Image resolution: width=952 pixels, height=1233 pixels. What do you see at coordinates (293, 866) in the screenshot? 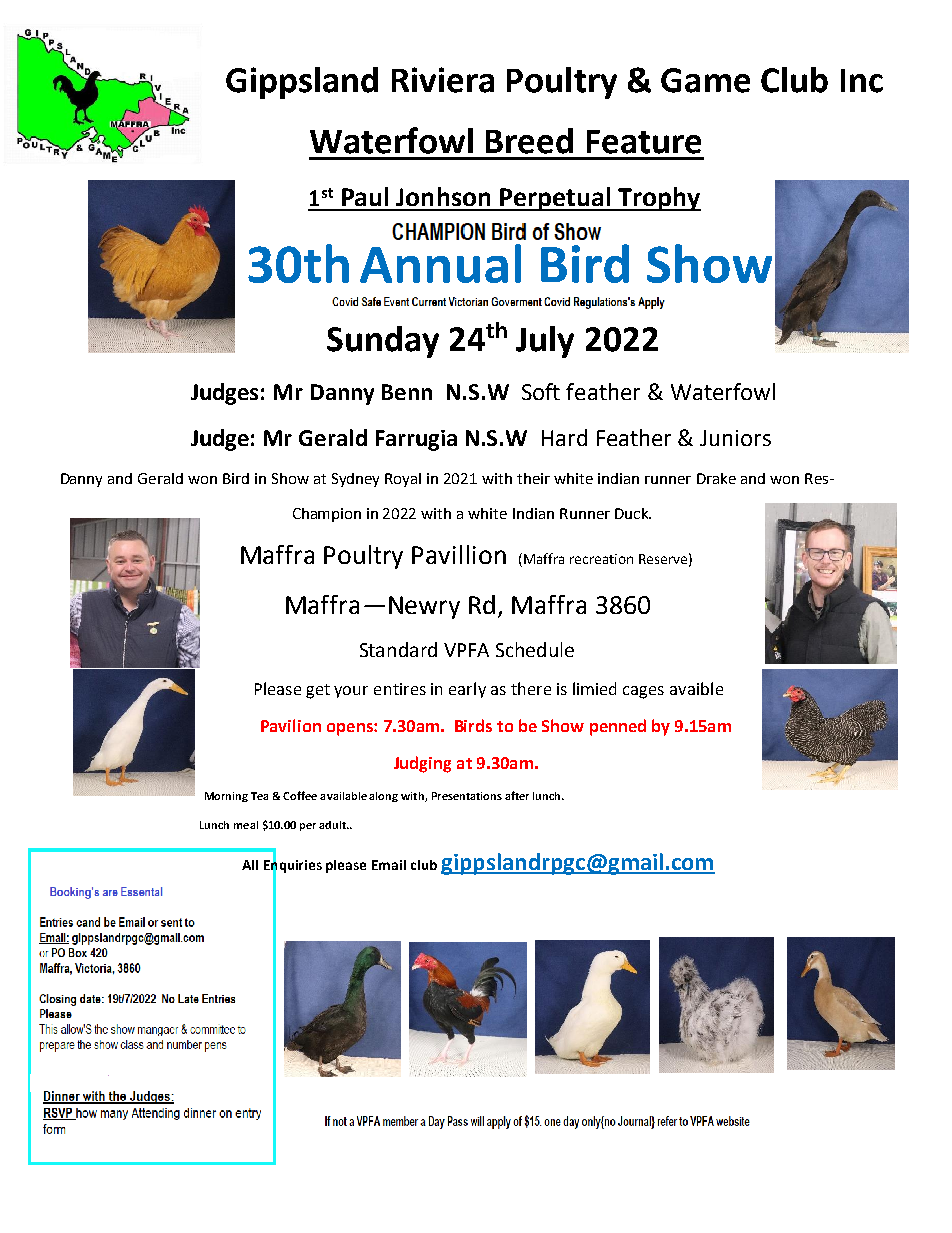
I see `Enquiries` at bounding box center [293, 866].
